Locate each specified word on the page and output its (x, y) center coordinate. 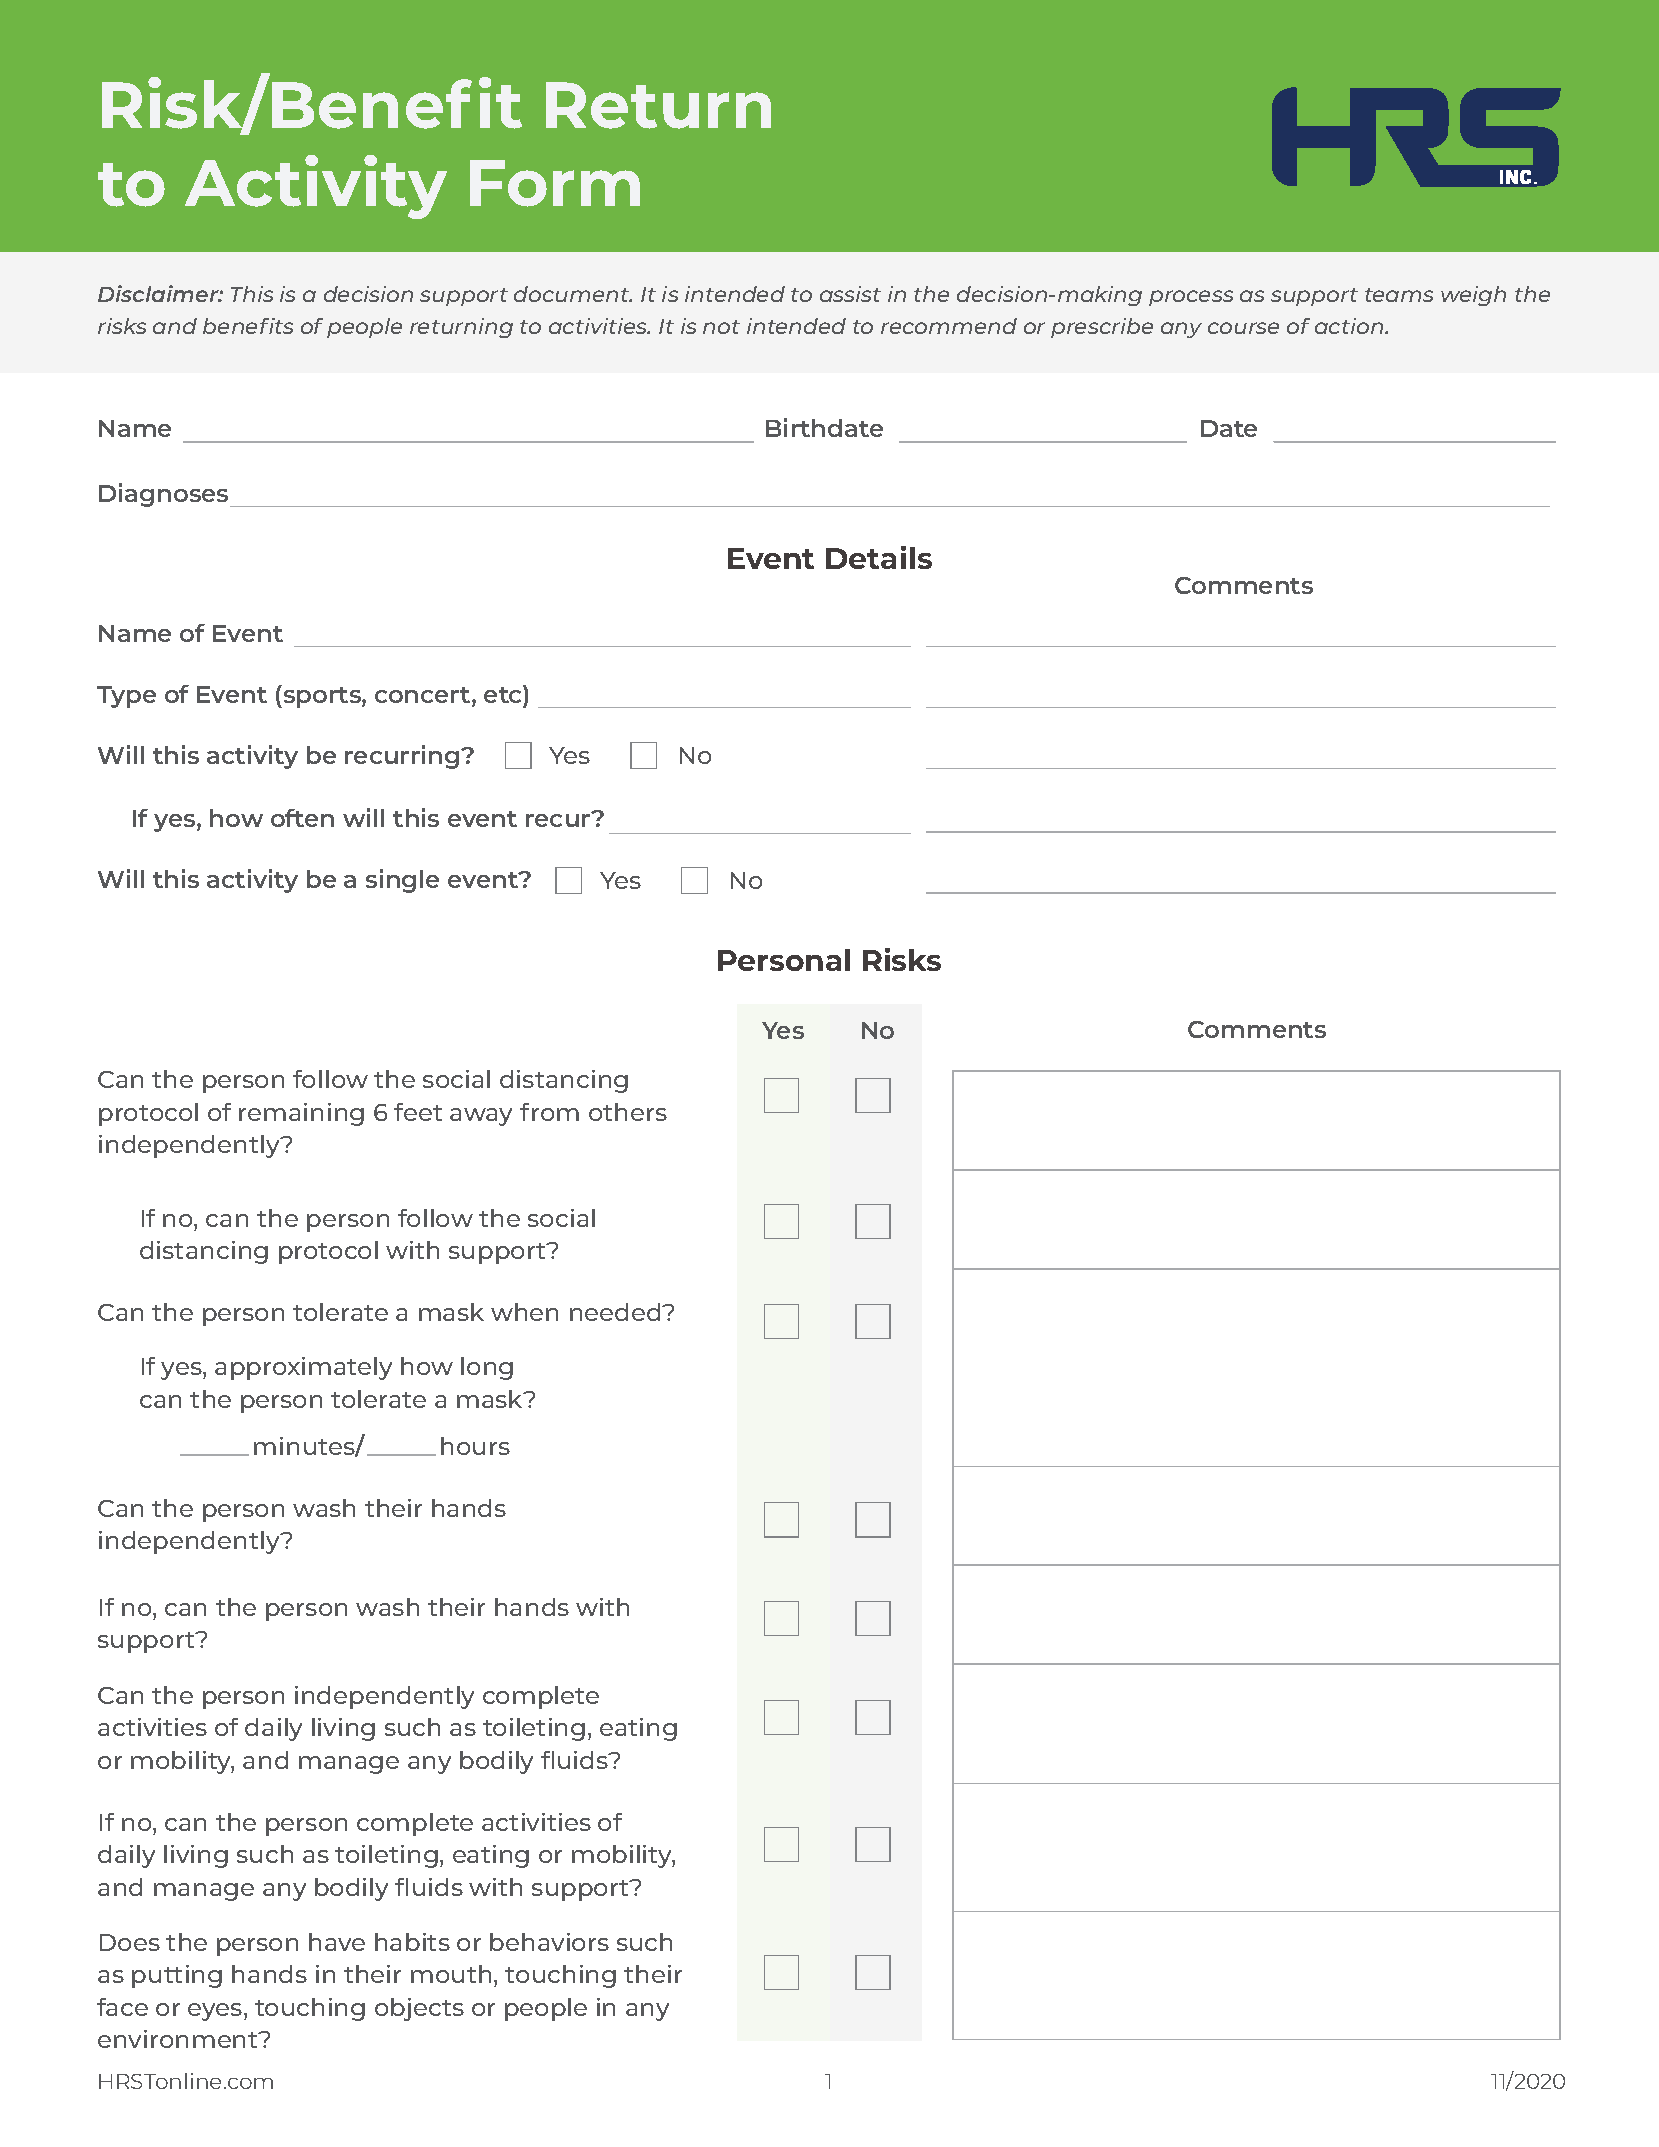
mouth (451, 1974)
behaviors (549, 1942)
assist (850, 294)
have (337, 1942)
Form (555, 183)
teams (1399, 295)
